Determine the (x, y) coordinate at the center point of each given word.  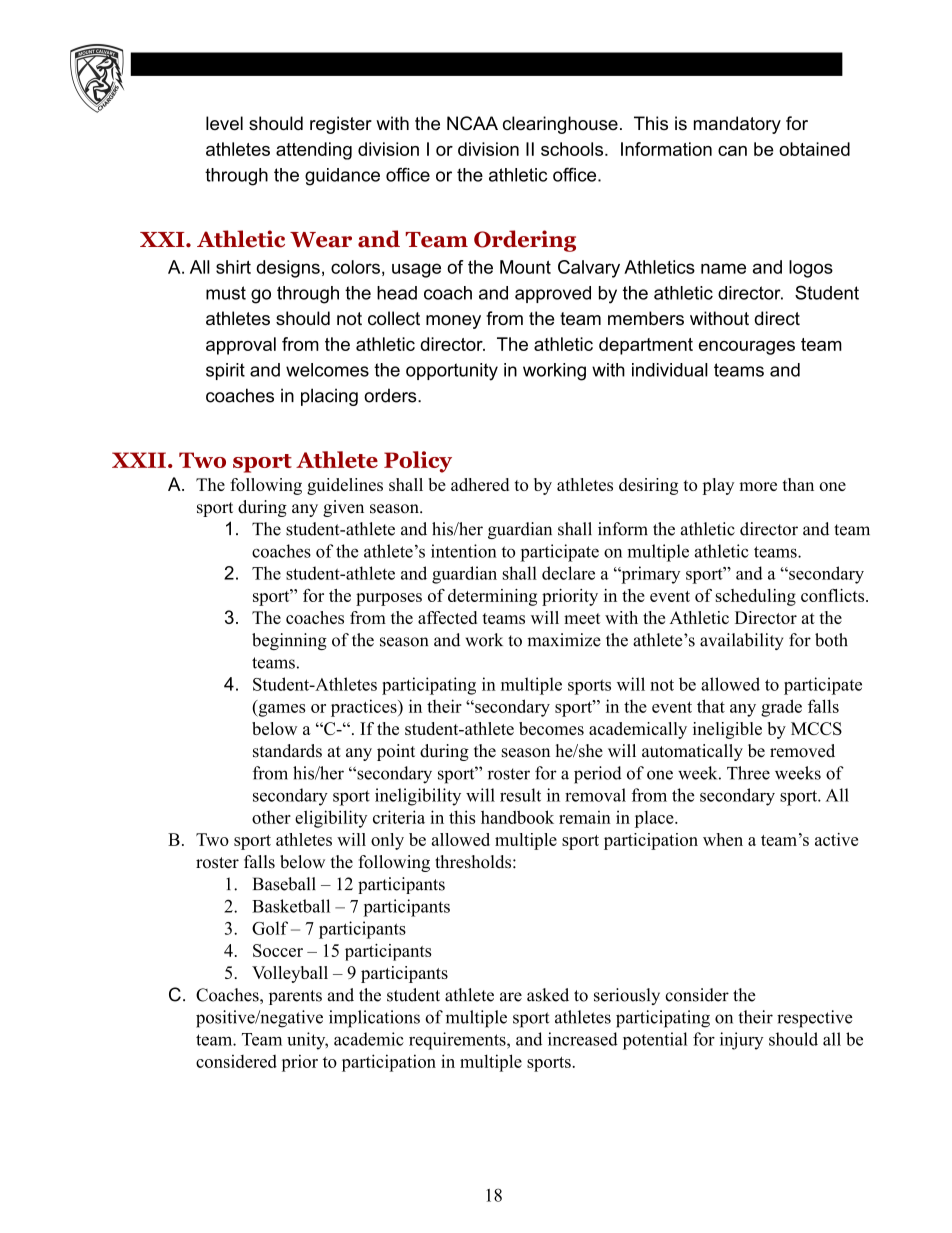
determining (492, 597)
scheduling (756, 597)
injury (741, 1041)
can (732, 151)
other (271, 817)
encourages (747, 348)
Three (748, 773)
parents (295, 997)
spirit (225, 371)
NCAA (472, 123)
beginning (289, 641)
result (520, 795)
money (453, 322)
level (224, 123)
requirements (458, 1041)
